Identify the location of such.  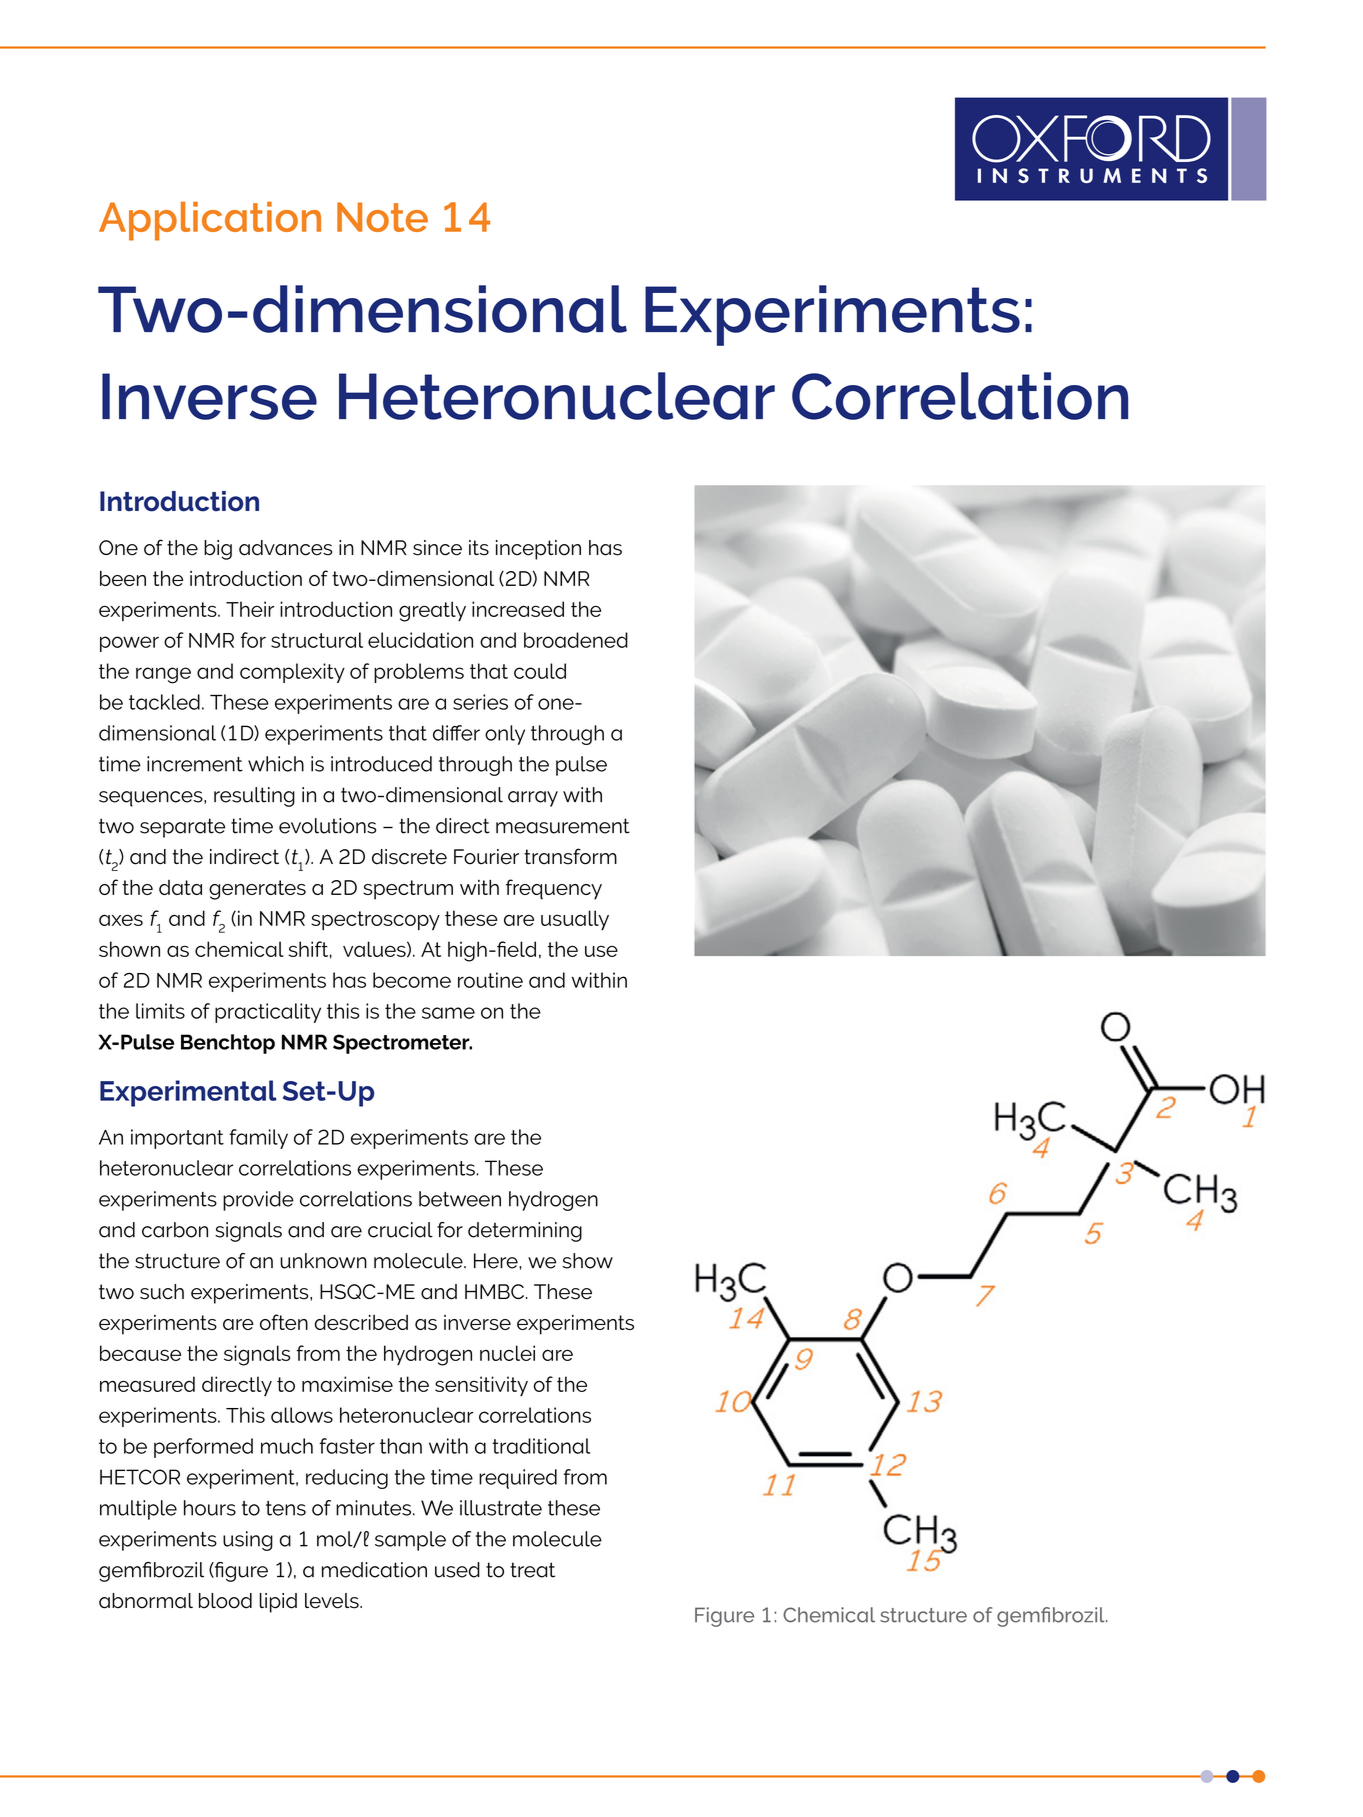
(162, 1292).
